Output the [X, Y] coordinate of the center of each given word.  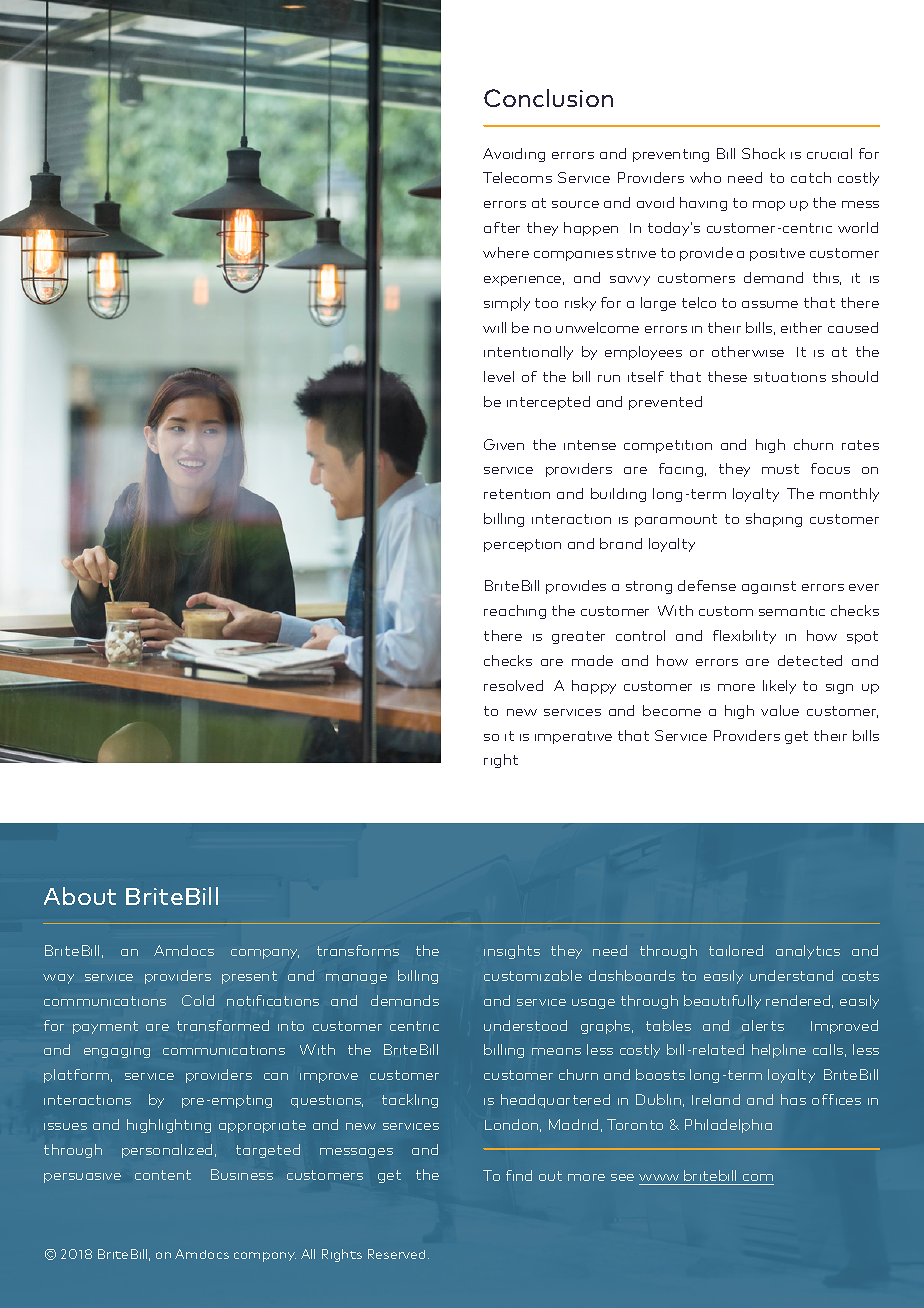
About [80, 896]
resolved [513, 685]
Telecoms [517, 177]
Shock [763, 153]
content [163, 1175]
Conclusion [548, 98]
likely [779, 687]
